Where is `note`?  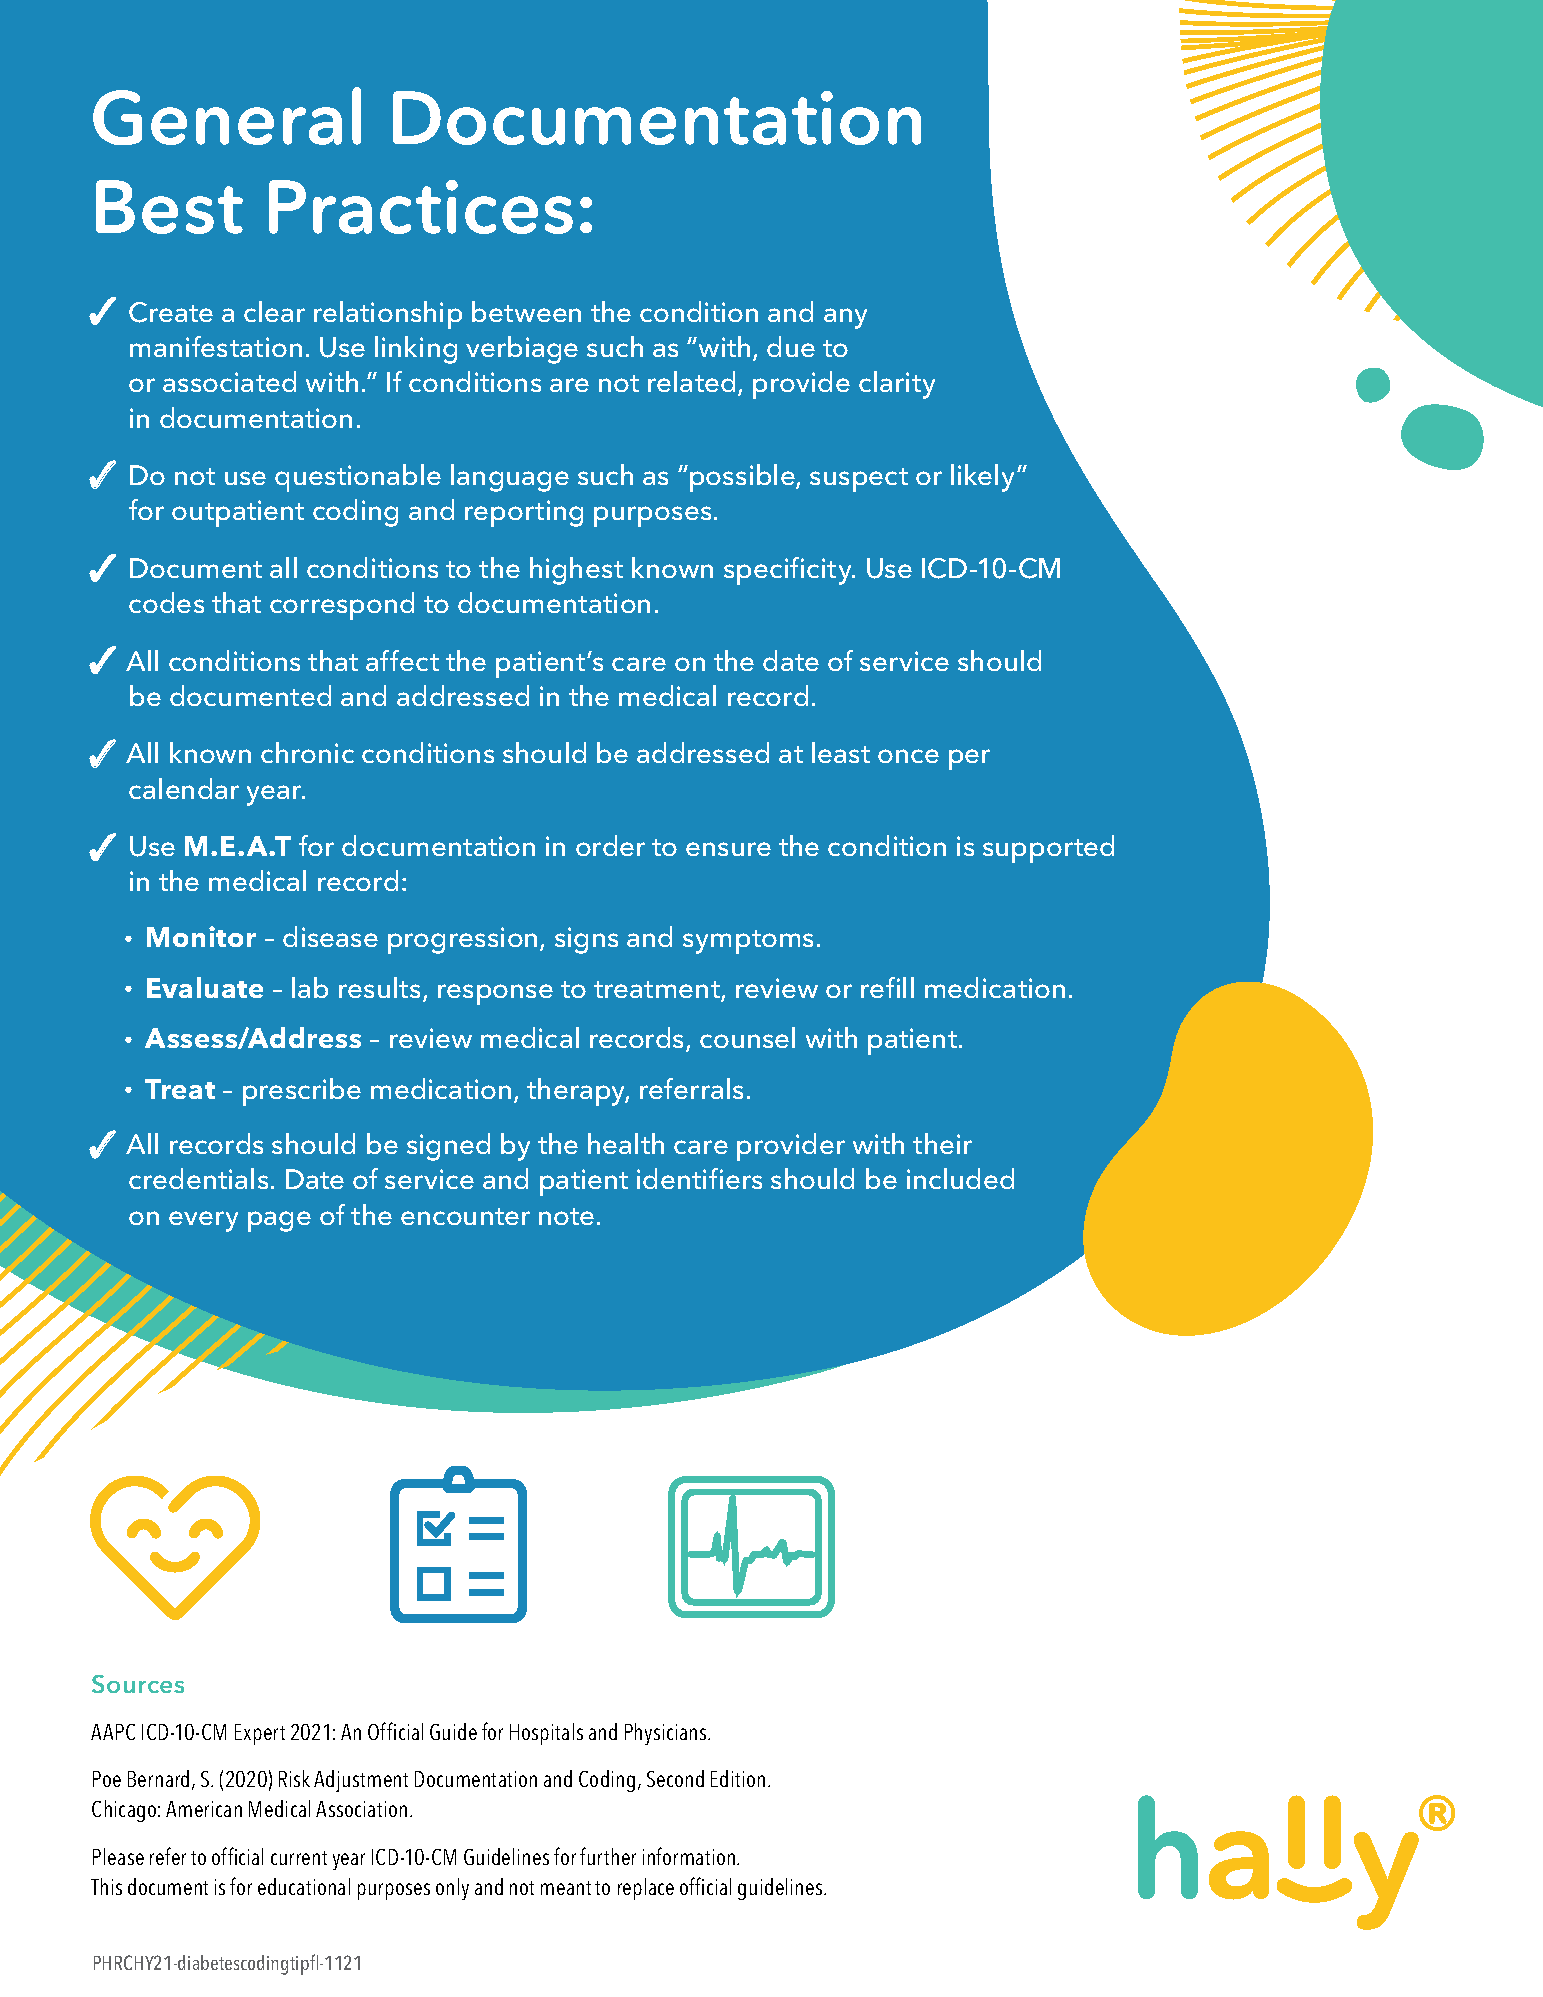
note is located at coordinates (566, 1216).
